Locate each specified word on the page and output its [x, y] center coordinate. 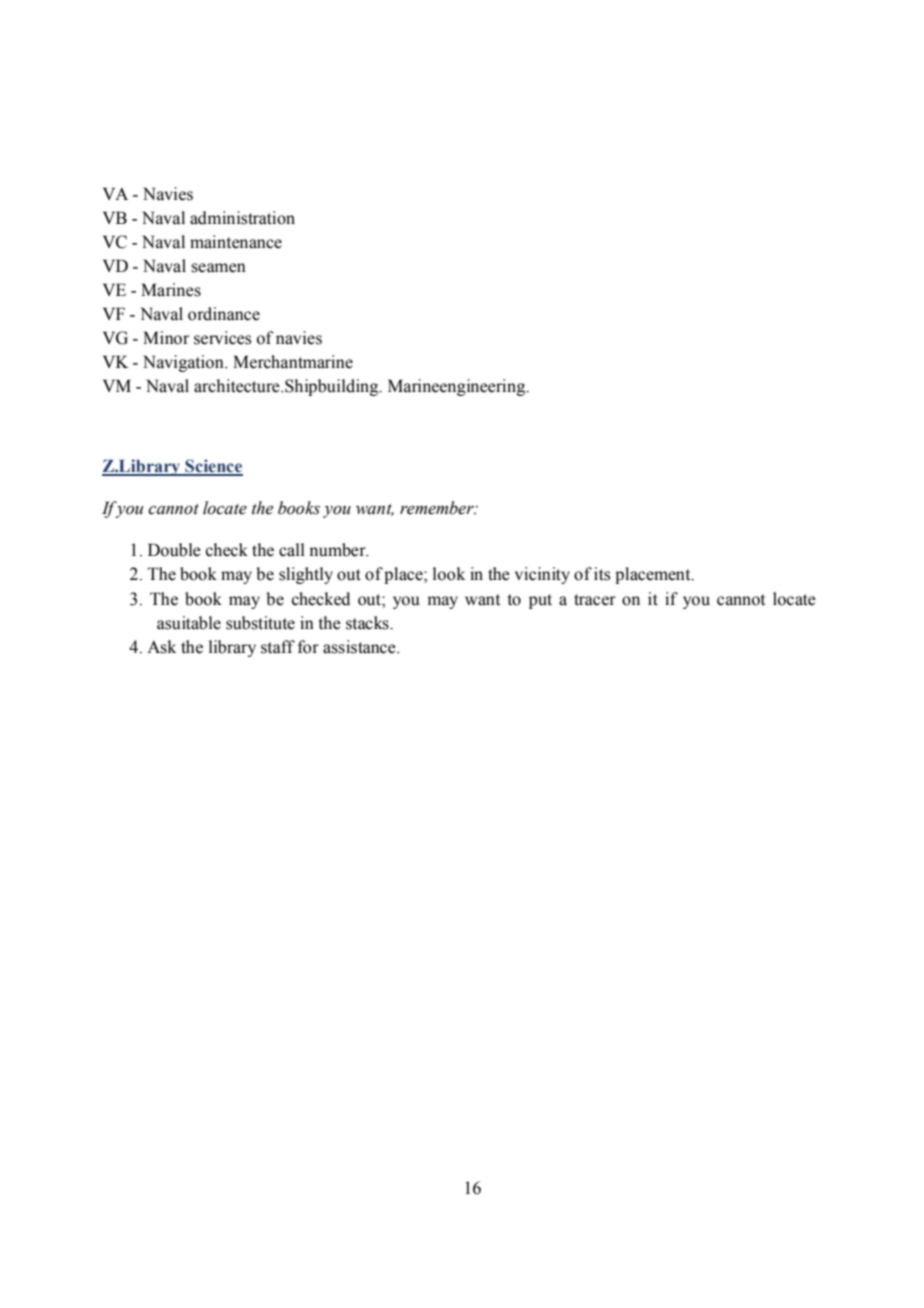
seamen [218, 268]
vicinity [542, 575]
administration [242, 218]
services [222, 338]
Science [213, 467]
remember [438, 508]
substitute [260, 623]
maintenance [236, 242]
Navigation [184, 363]
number [338, 550]
